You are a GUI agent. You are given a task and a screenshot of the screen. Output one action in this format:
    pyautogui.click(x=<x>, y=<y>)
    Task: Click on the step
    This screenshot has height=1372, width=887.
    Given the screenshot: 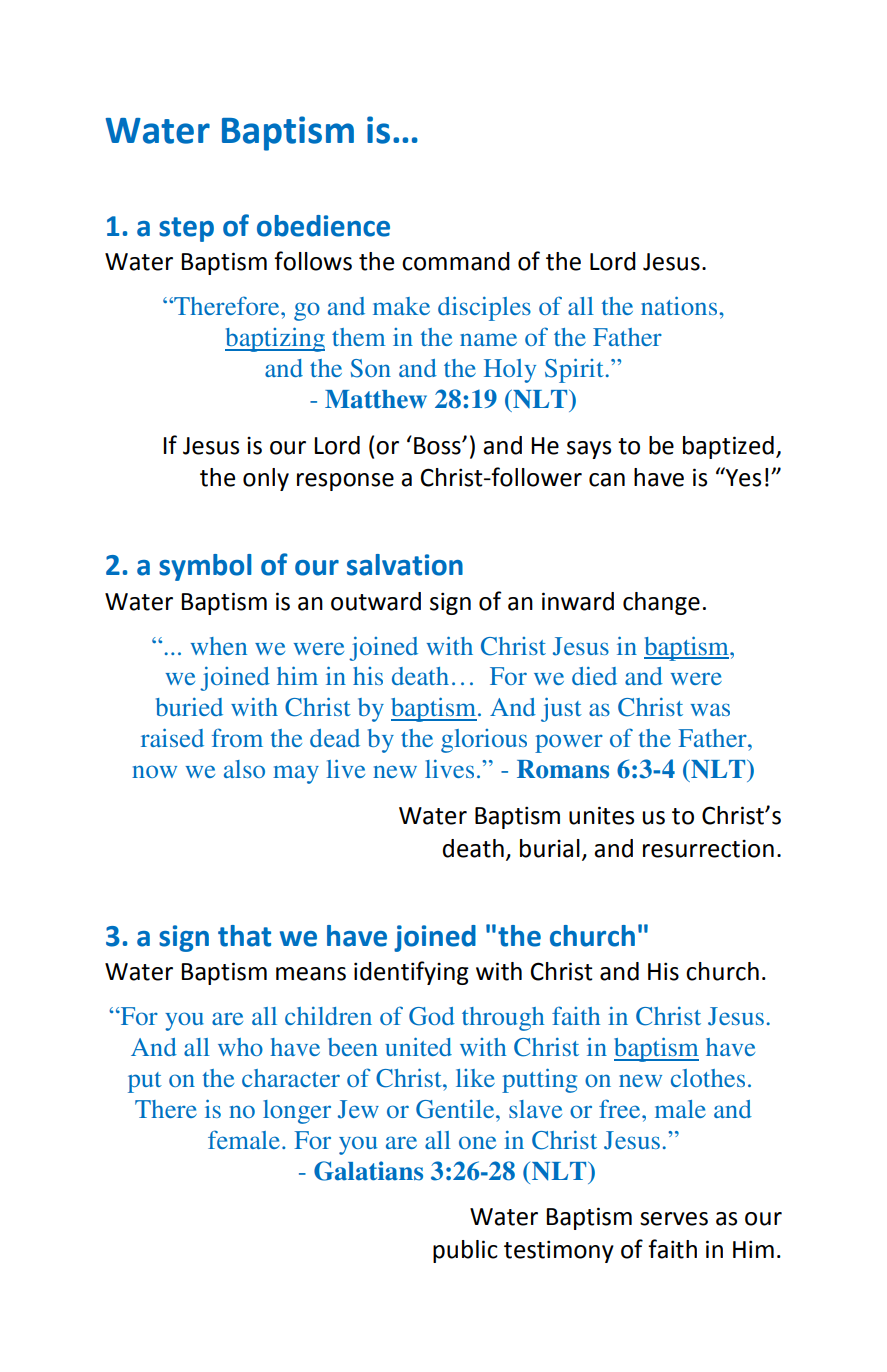 What is the action you would take?
    pyautogui.click(x=186, y=229)
